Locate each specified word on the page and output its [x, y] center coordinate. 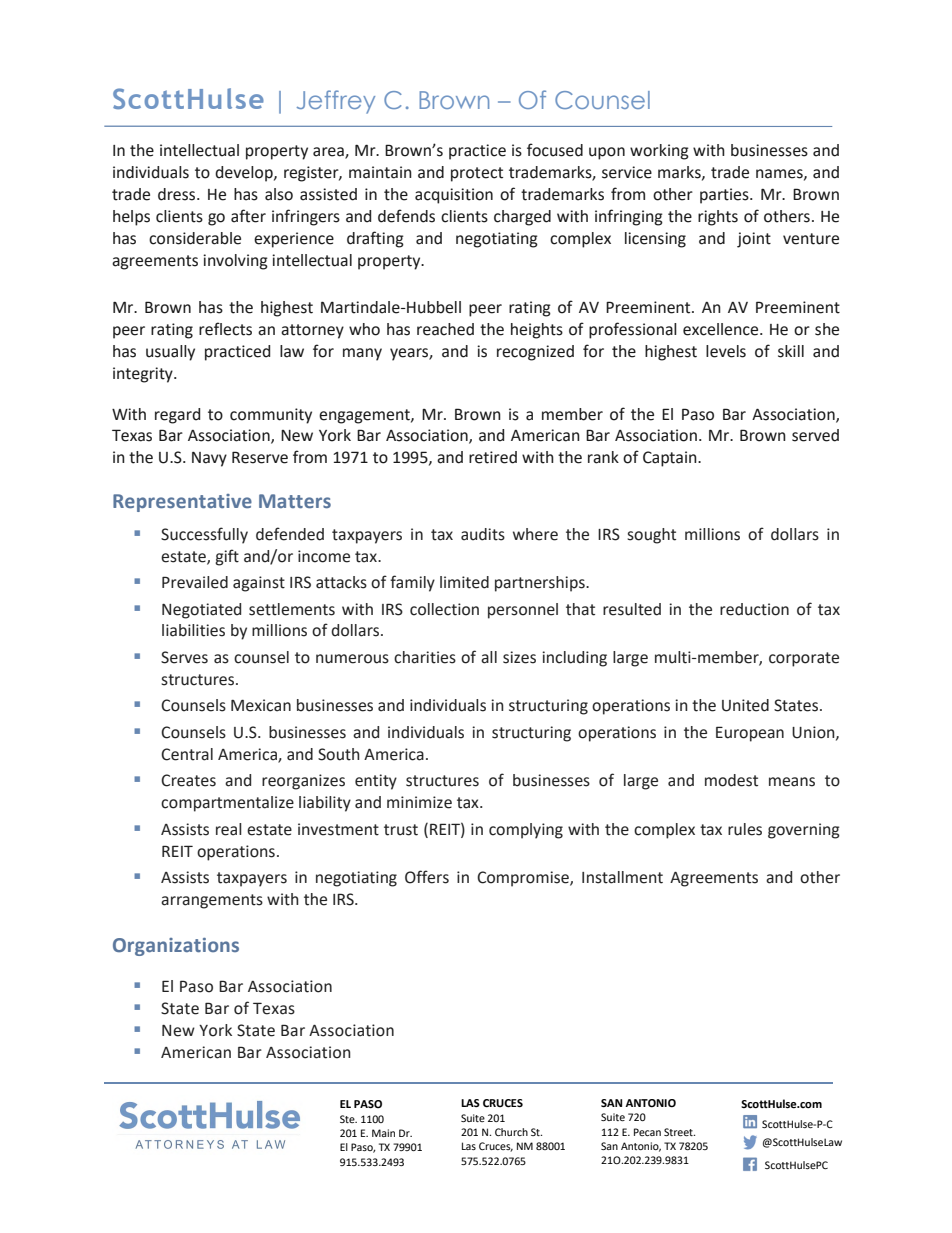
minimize [419, 802]
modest [731, 780]
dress [178, 194]
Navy [209, 459]
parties [725, 196]
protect [477, 174]
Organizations [176, 947]
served [815, 435]
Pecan [647, 1132]
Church [511, 1132]
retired [493, 457]
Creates [188, 780]
